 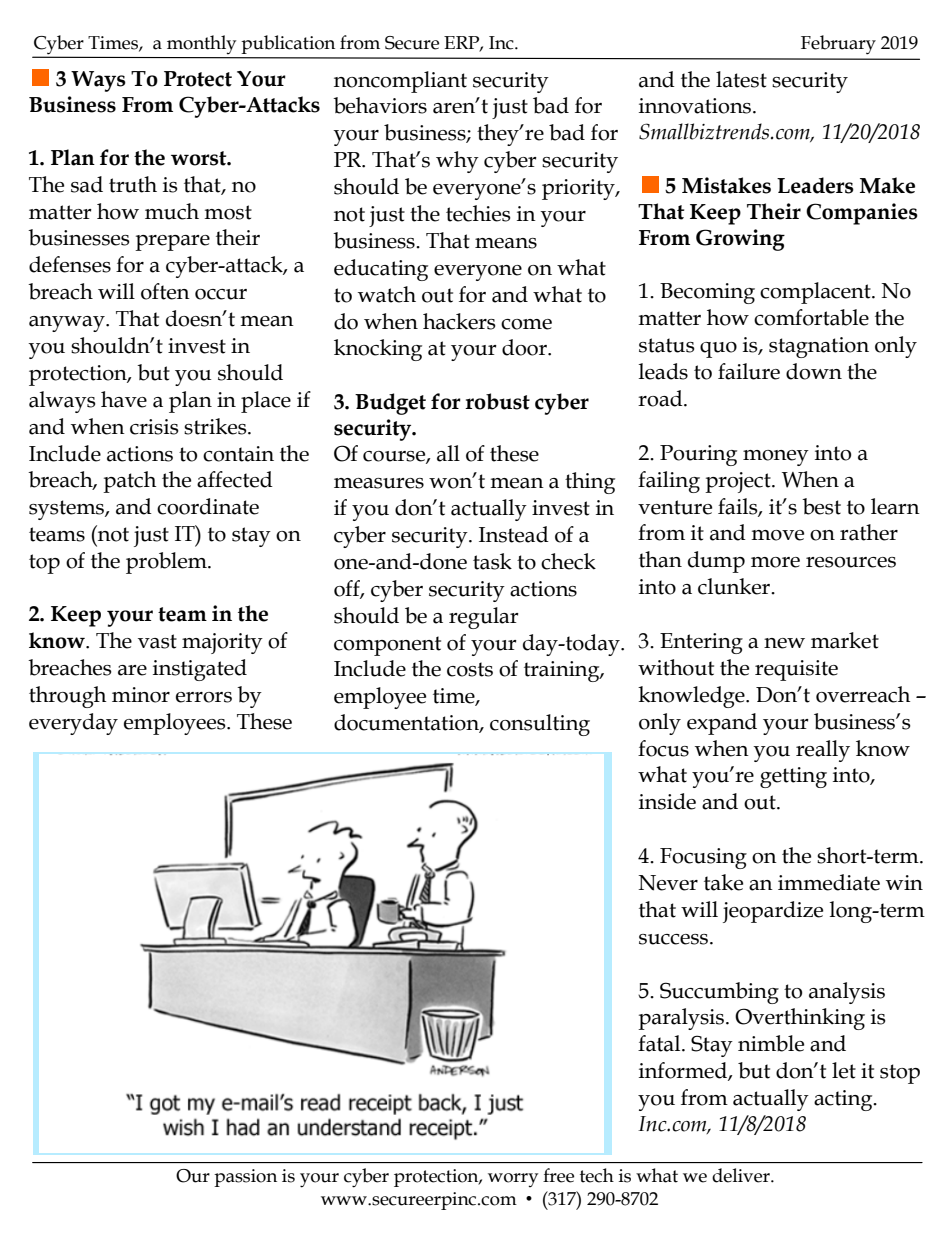 I want to click on noncompliant, so click(x=400, y=82).
